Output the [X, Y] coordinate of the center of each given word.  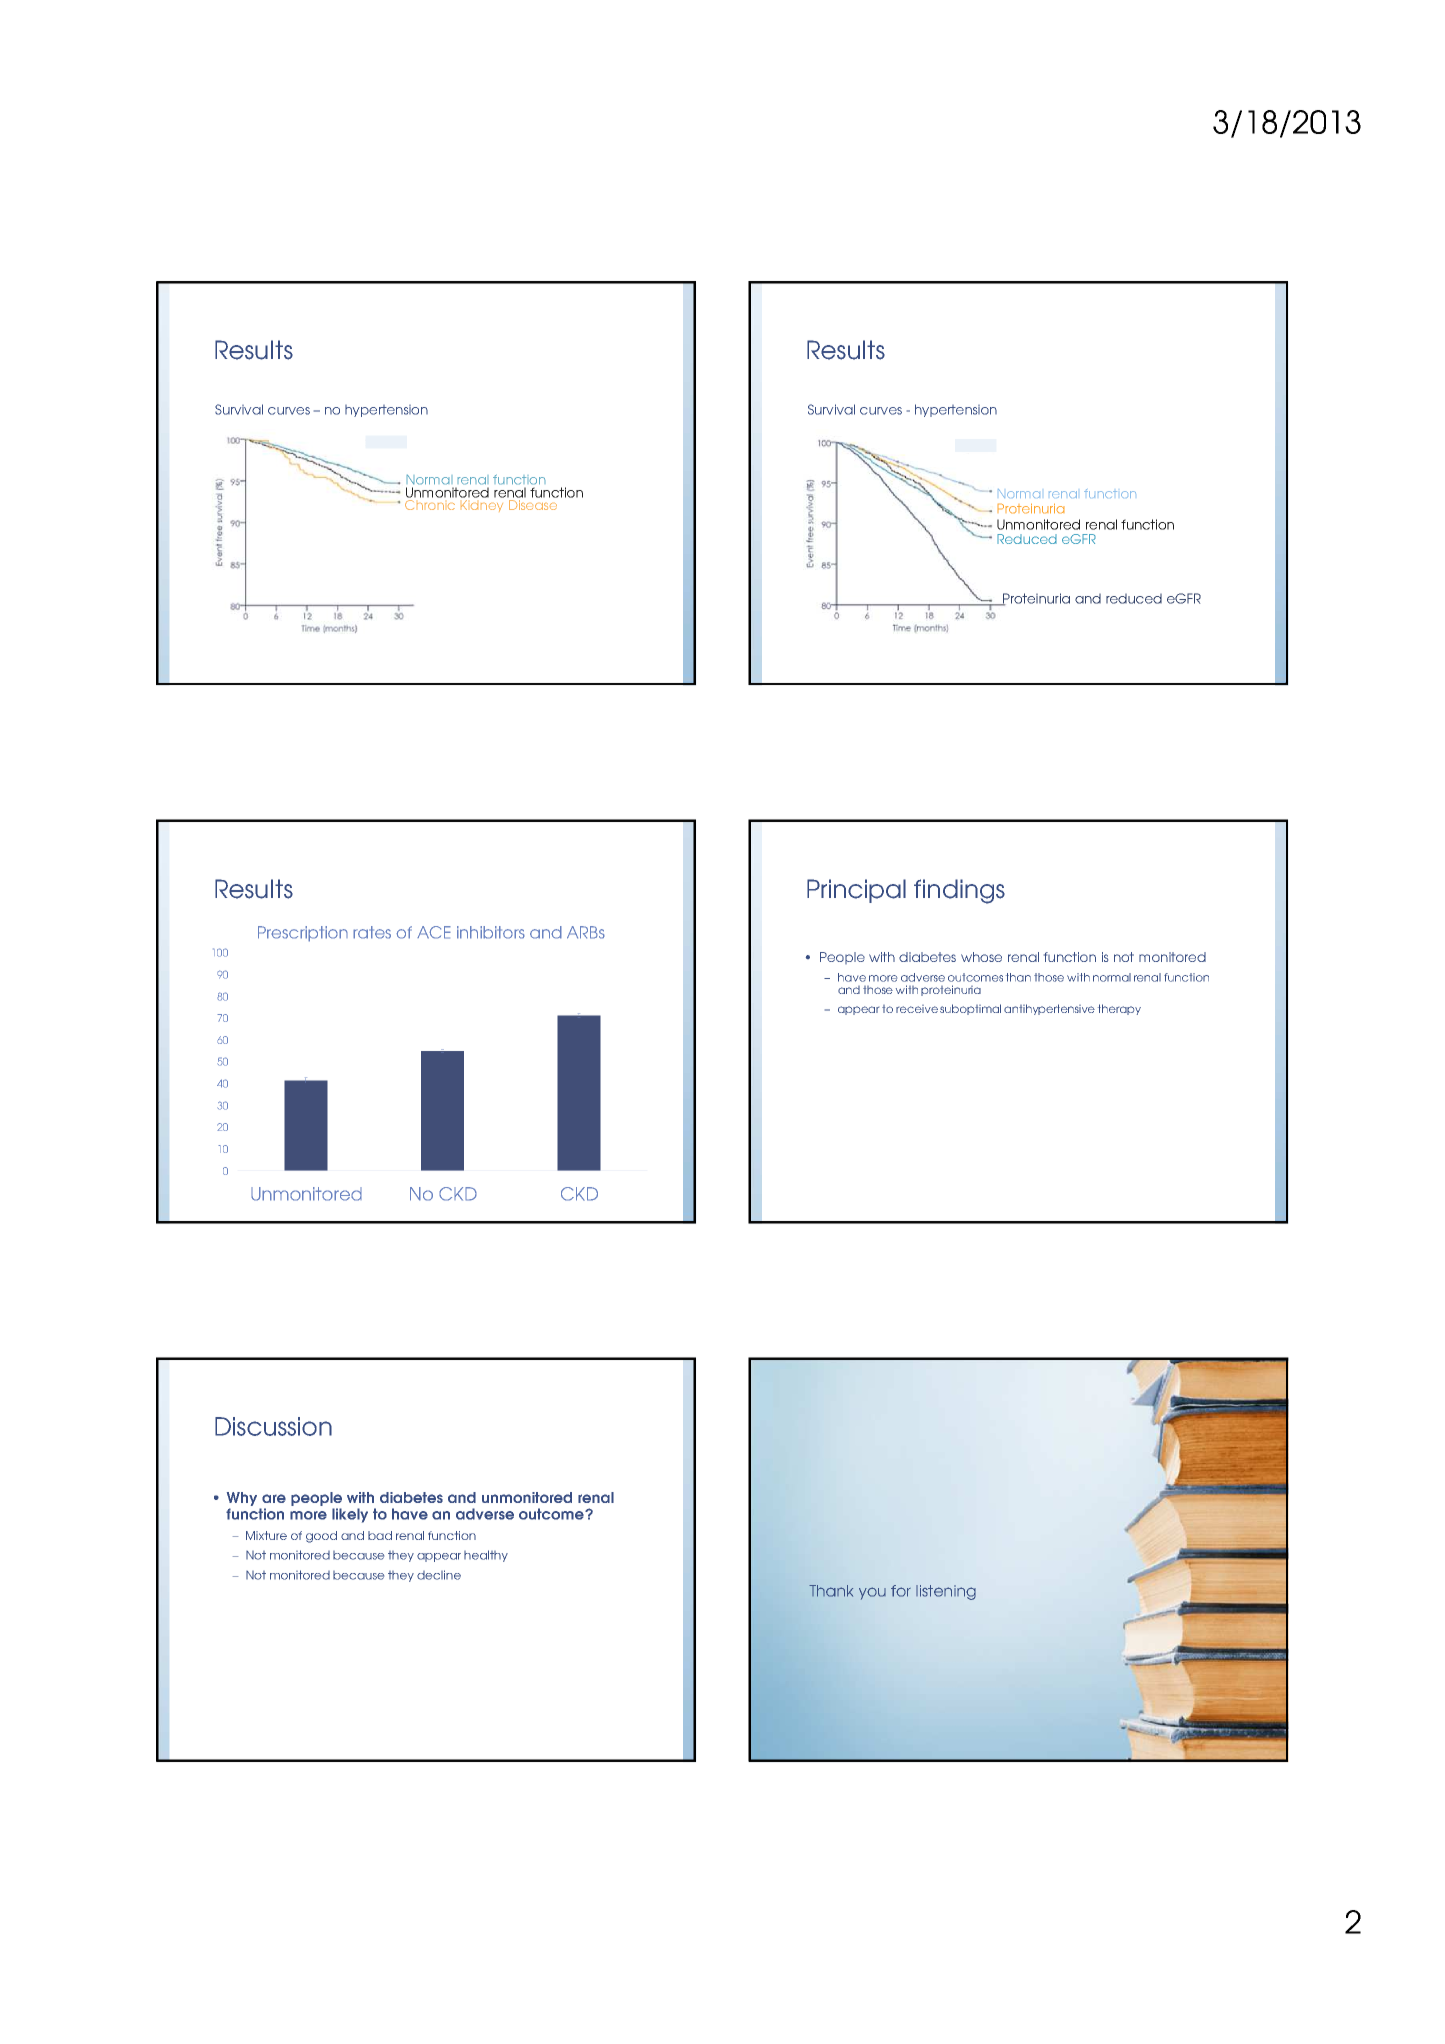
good [321, 1537]
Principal [856, 891]
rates [372, 932]
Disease [533, 505]
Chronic [430, 505]
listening [946, 1592]
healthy [486, 1556]
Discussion [273, 1426]
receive [917, 1009]
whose [981, 957]
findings [959, 891]
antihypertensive [1049, 1009]
